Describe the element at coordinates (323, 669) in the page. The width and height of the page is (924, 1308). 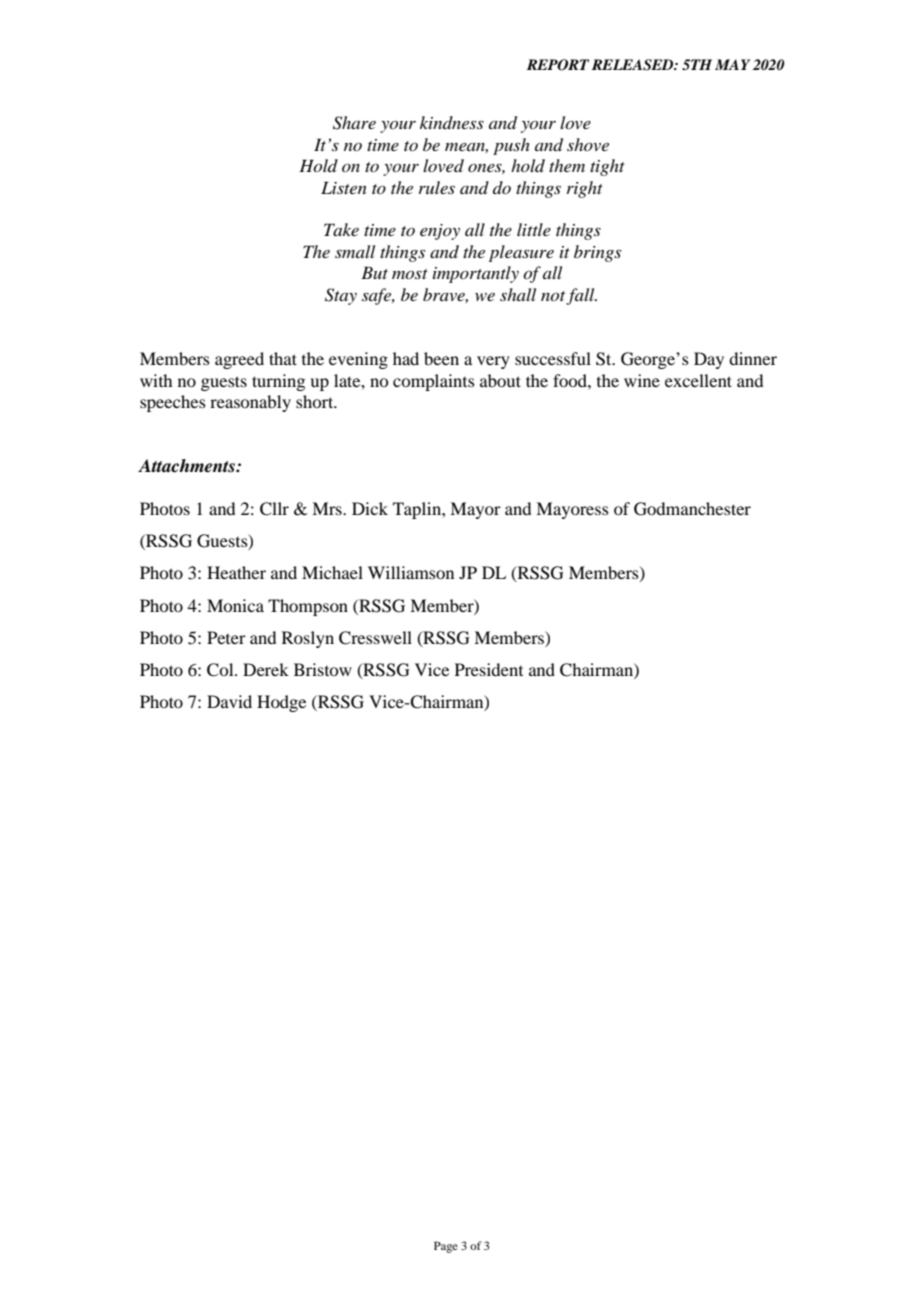
I see `Bristow` at that location.
